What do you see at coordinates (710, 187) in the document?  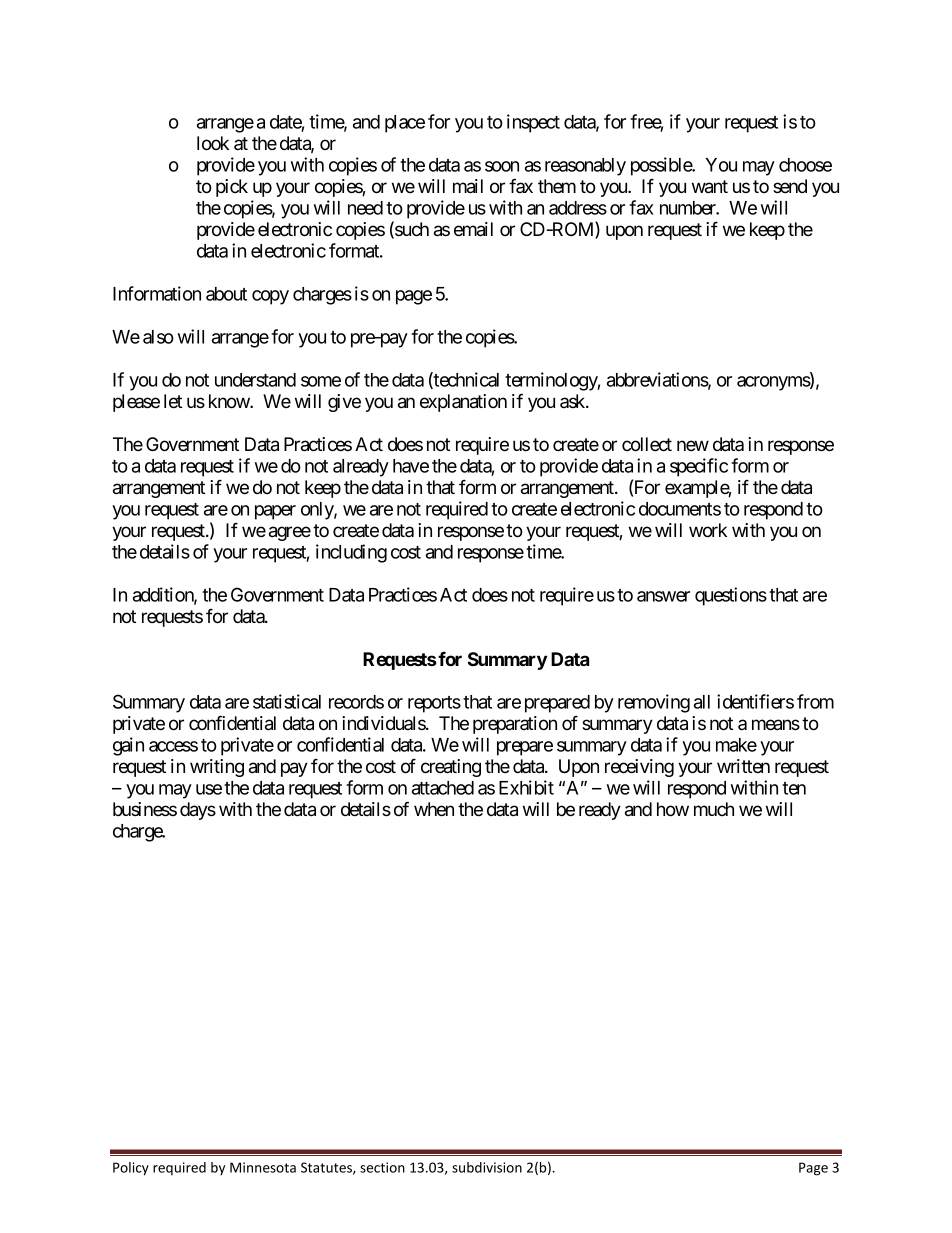 I see `want` at bounding box center [710, 187].
